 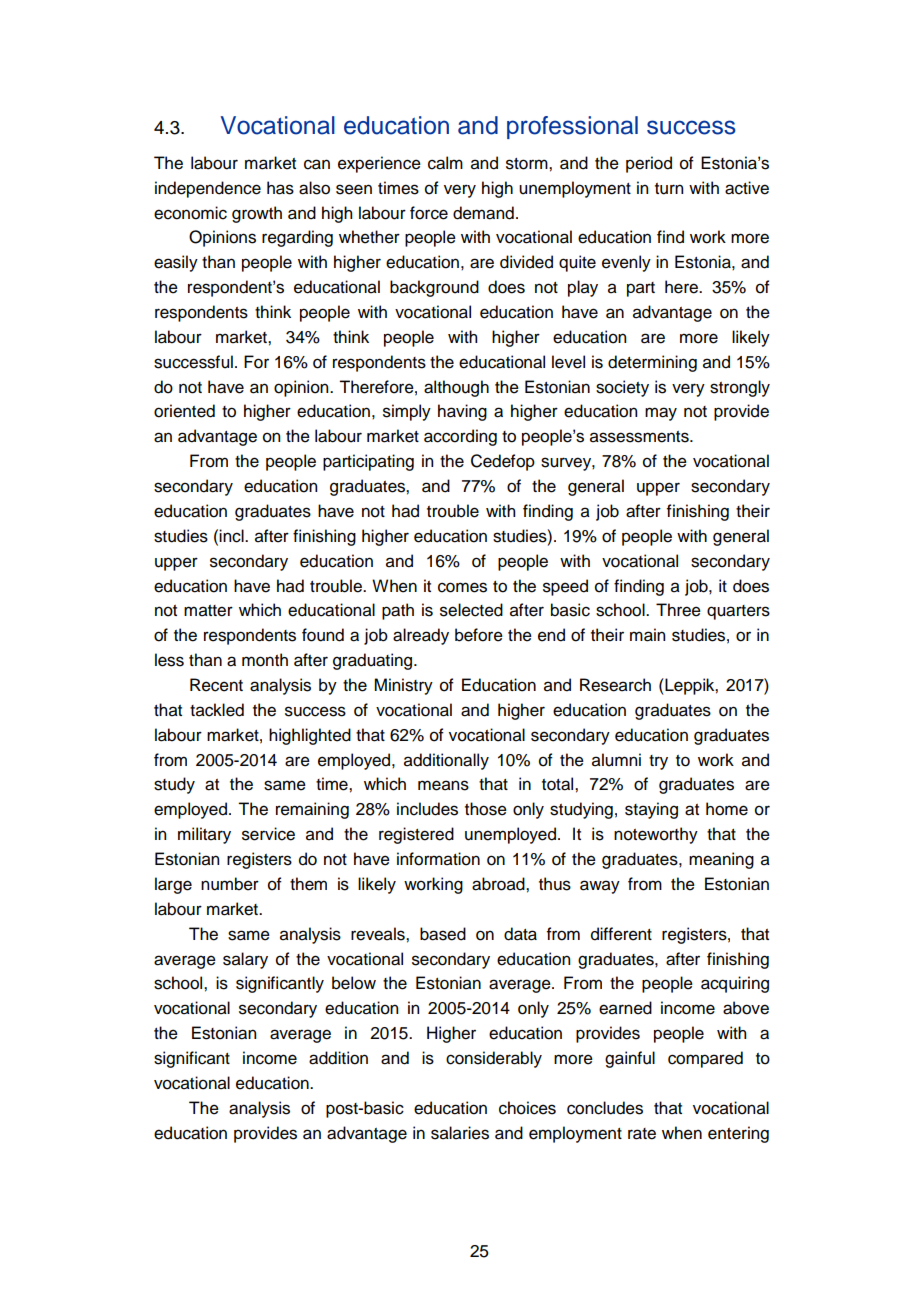 I want to click on information, so click(x=438, y=859).
